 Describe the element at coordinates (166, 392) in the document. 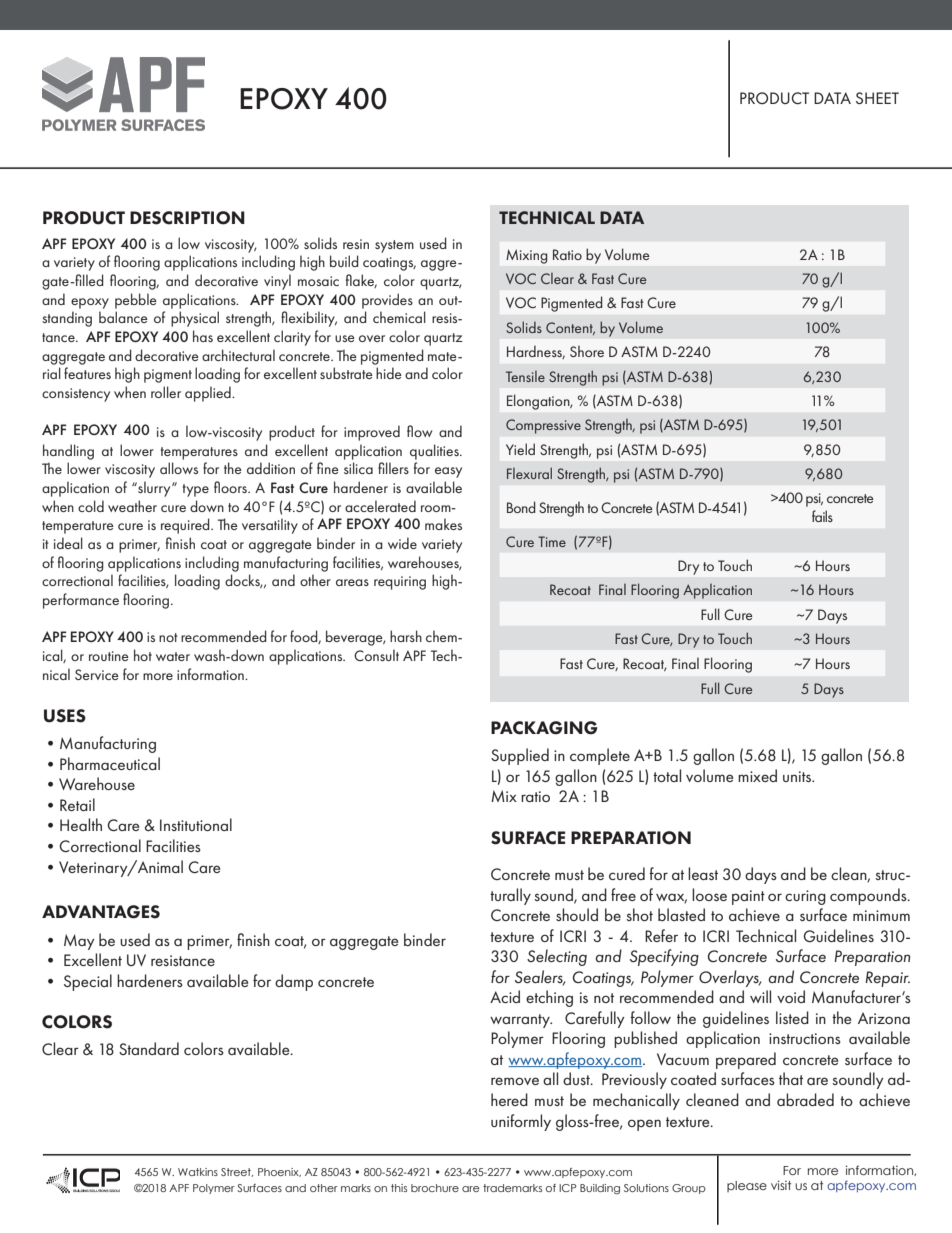

I see `roller` at that location.
